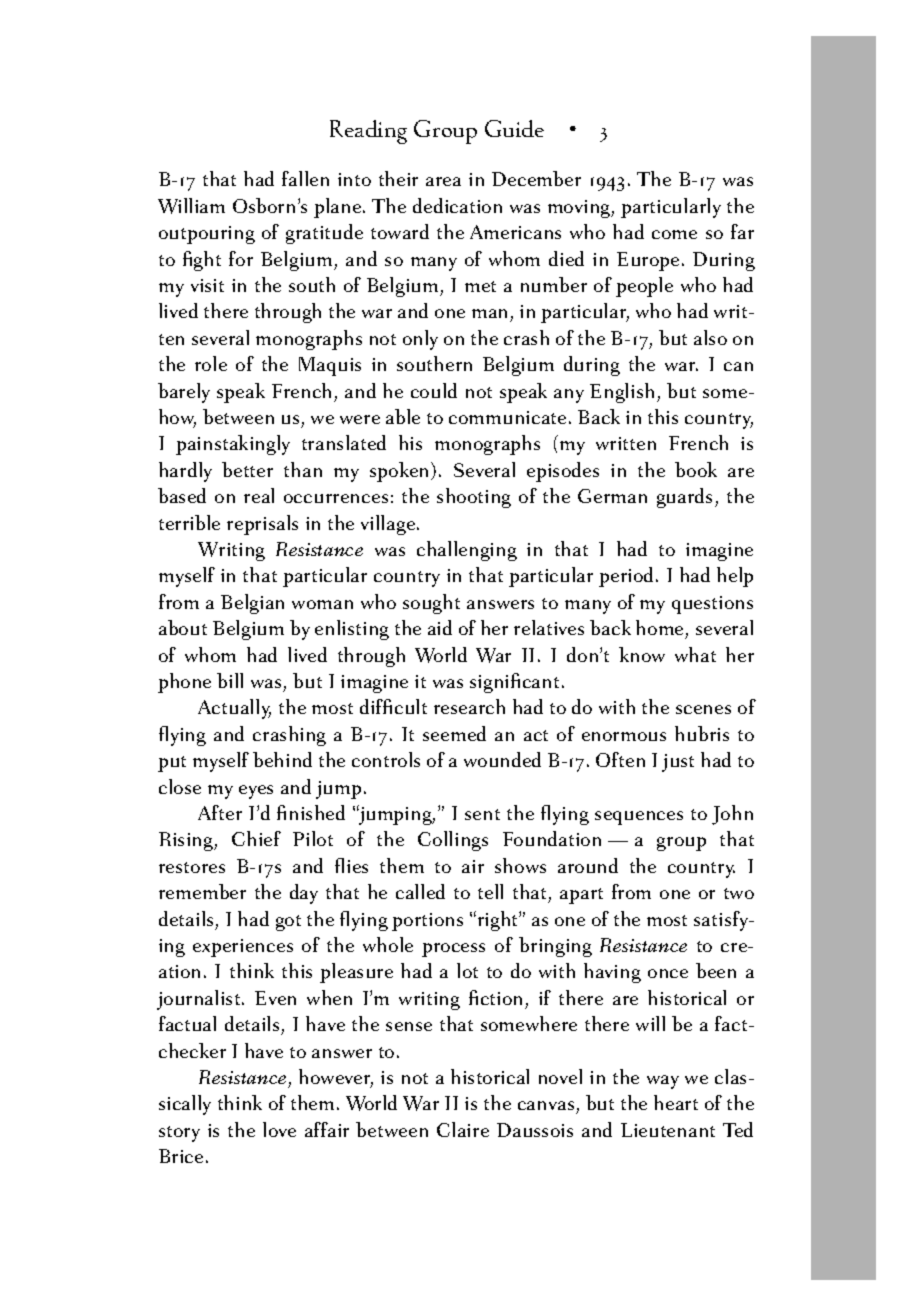 This page has height=1316, width=913. I want to click on come, so click(674, 234).
